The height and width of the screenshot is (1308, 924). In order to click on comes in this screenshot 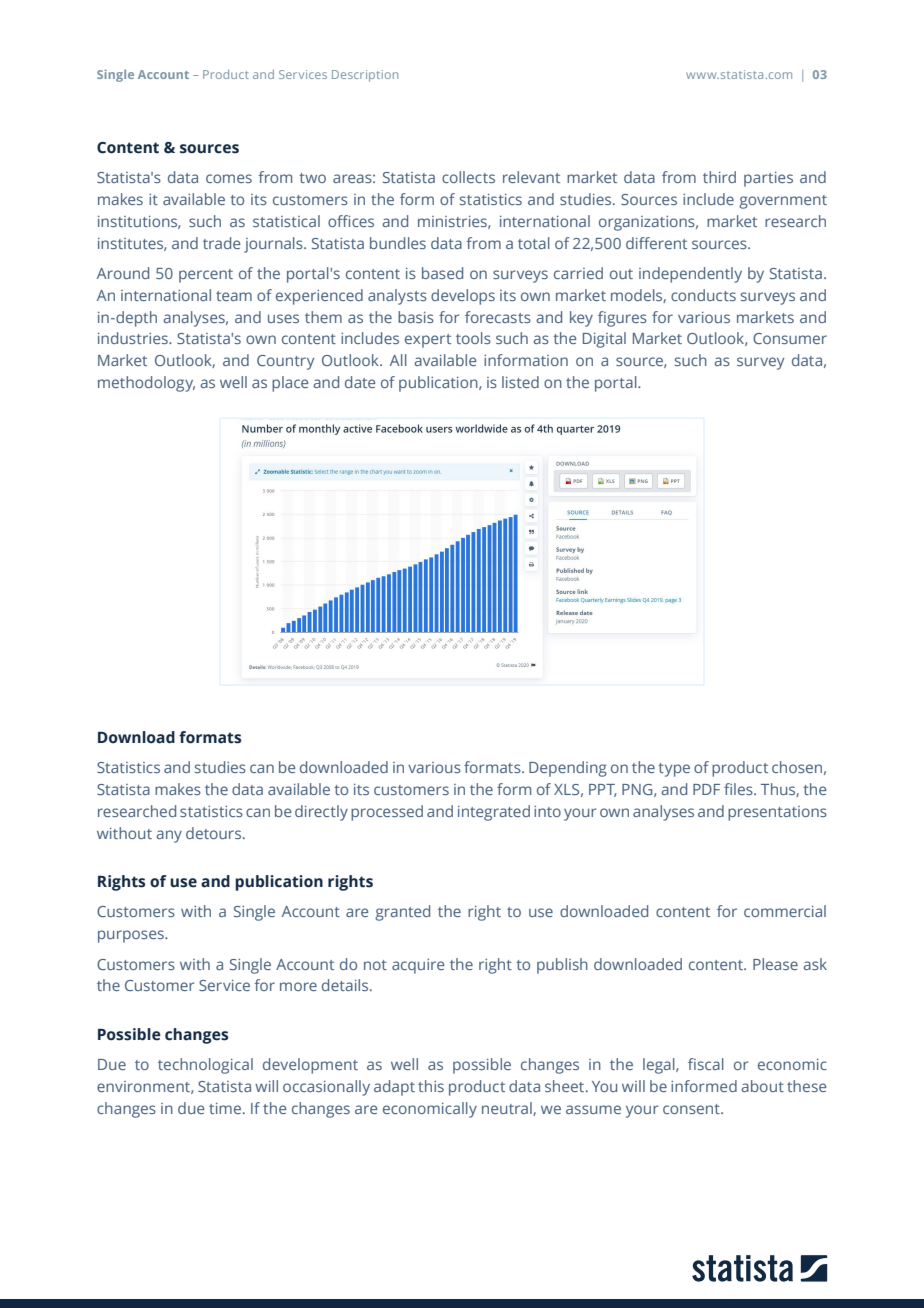, I will do `click(229, 178)`.
